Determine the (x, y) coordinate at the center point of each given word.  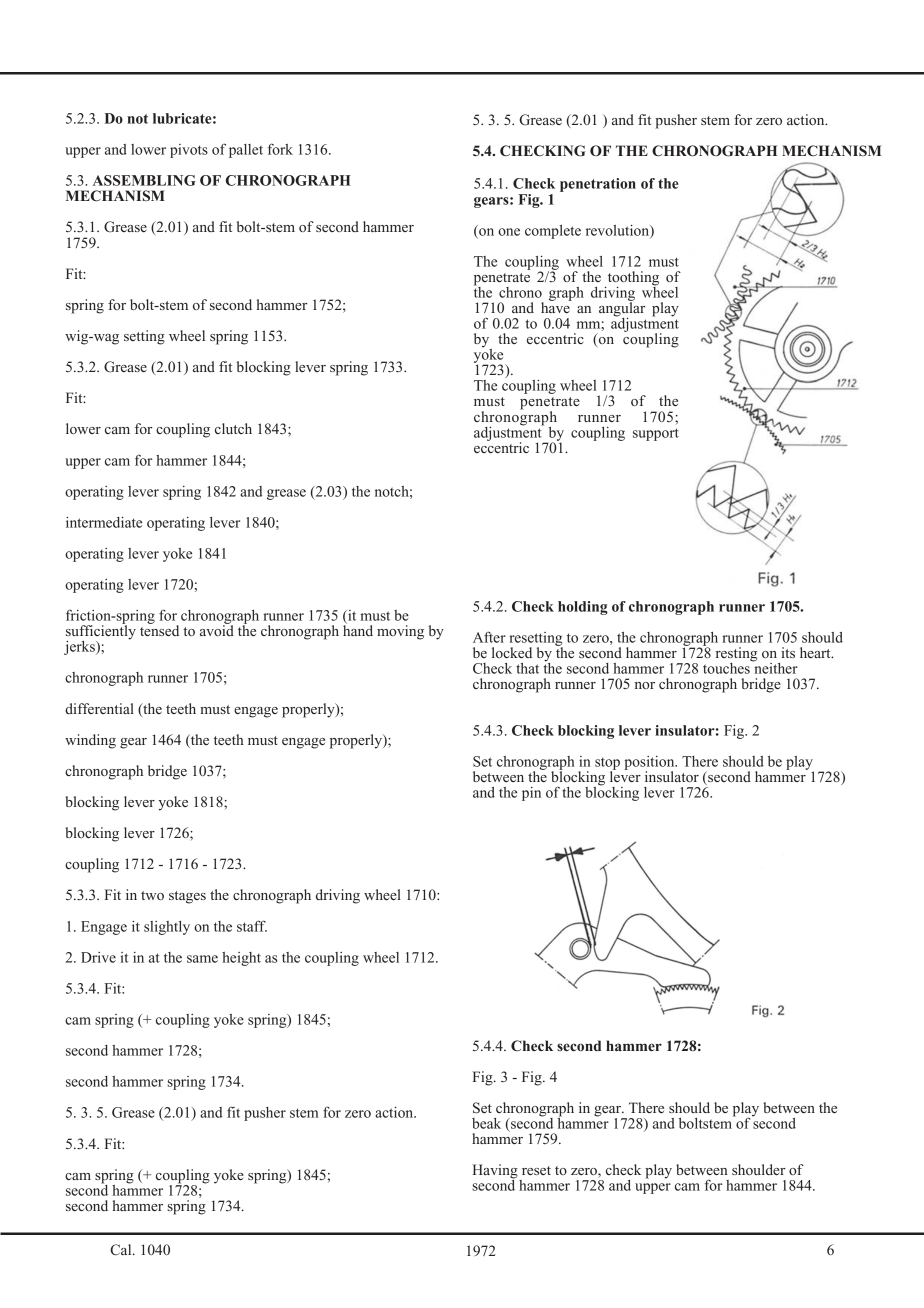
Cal (122, 1250)
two (152, 895)
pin (531, 794)
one (509, 232)
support (656, 434)
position (650, 764)
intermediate (104, 522)
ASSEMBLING (144, 180)
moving (400, 632)
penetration (598, 185)
